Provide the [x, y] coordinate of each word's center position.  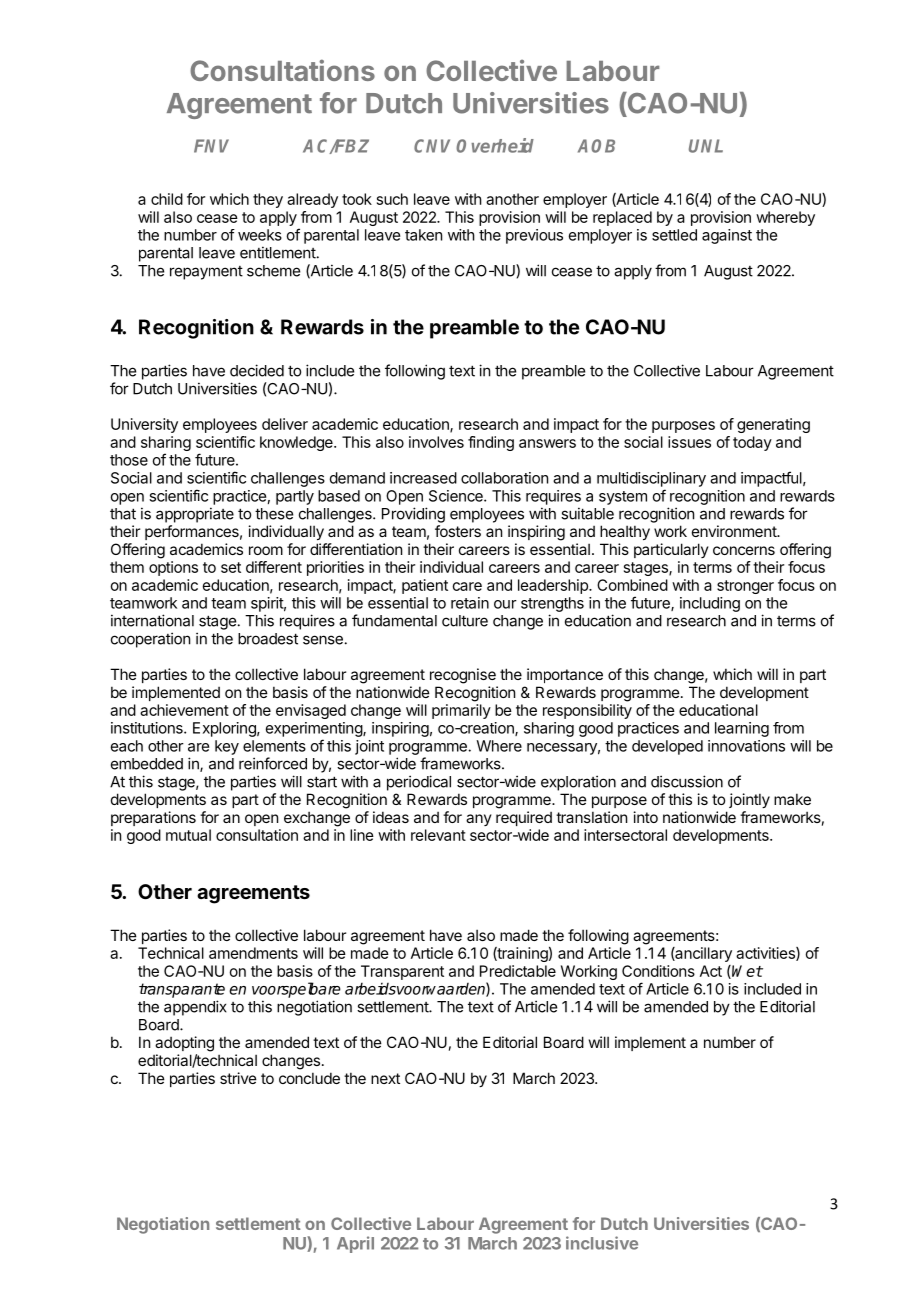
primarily [461, 711]
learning [742, 729]
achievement [184, 710]
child [167, 199]
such [392, 199]
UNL [706, 146]
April [355, 1244]
